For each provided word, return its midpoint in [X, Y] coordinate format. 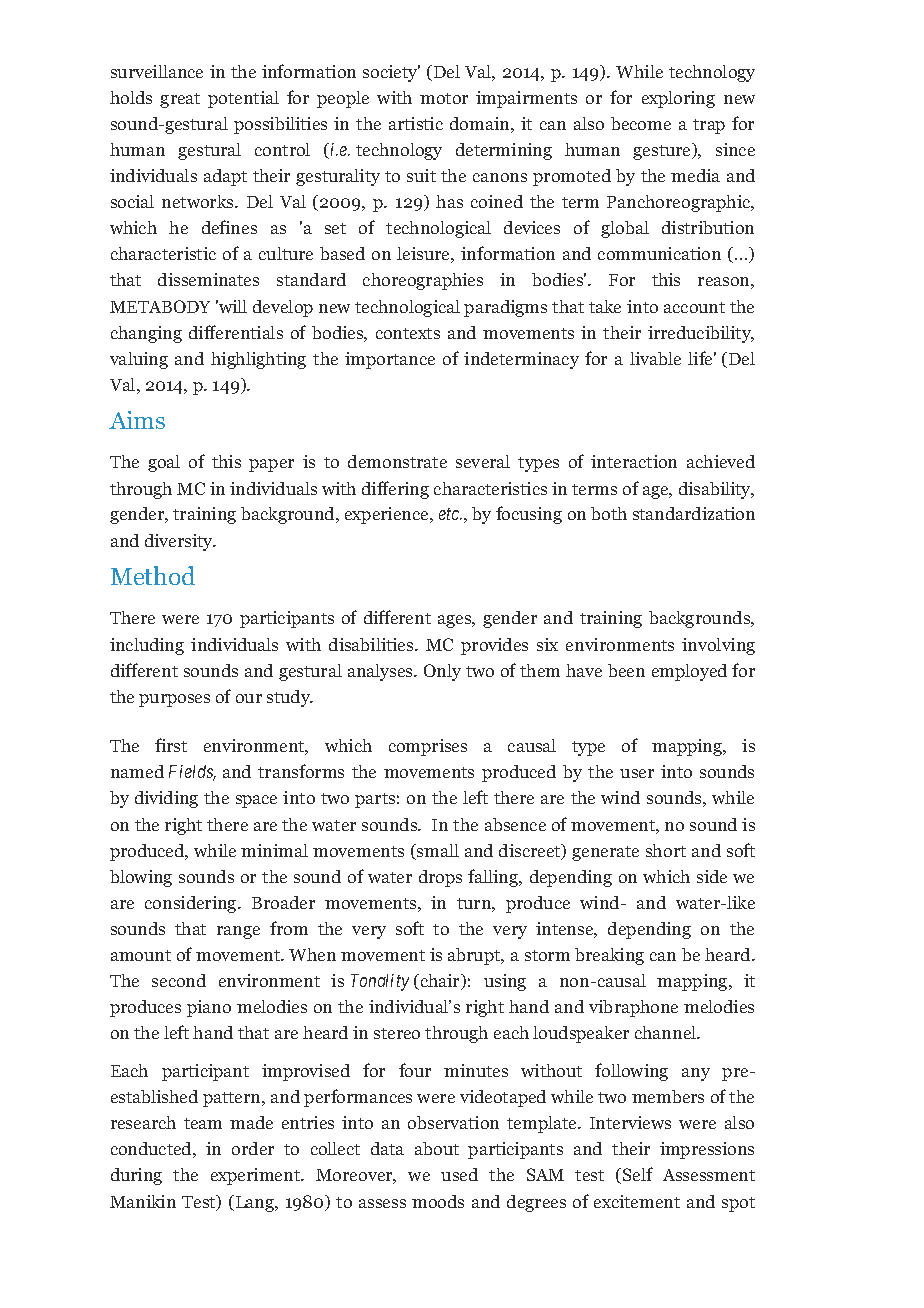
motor [444, 98]
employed [689, 672]
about [437, 1148]
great [180, 100]
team [203, 1123]
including [147, 646]
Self [638, 1174]
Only [442, 672]
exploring [678, 99]
